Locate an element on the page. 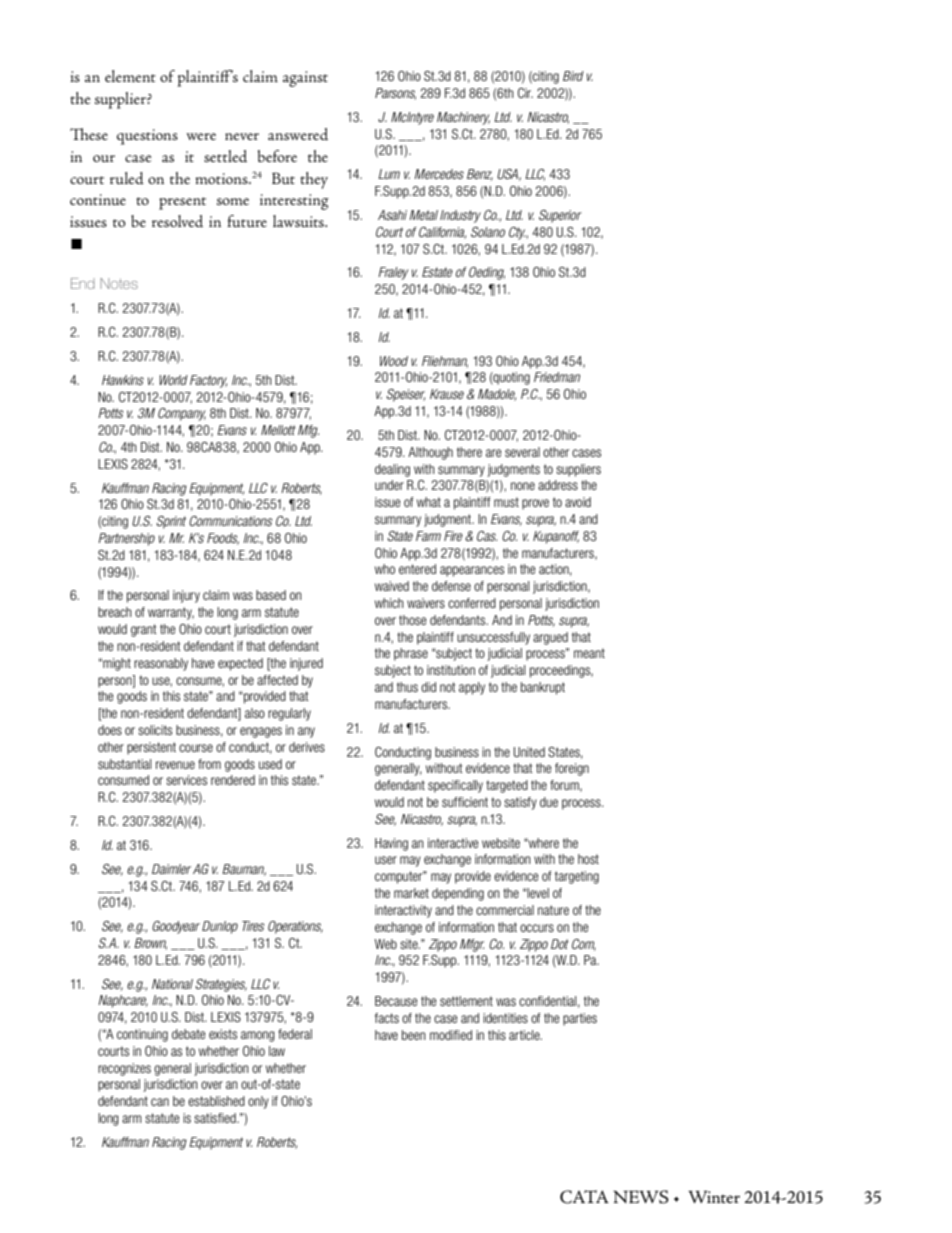 The width and height of the image is (952, 1233). Bird is located at coordinates (573, 76).
